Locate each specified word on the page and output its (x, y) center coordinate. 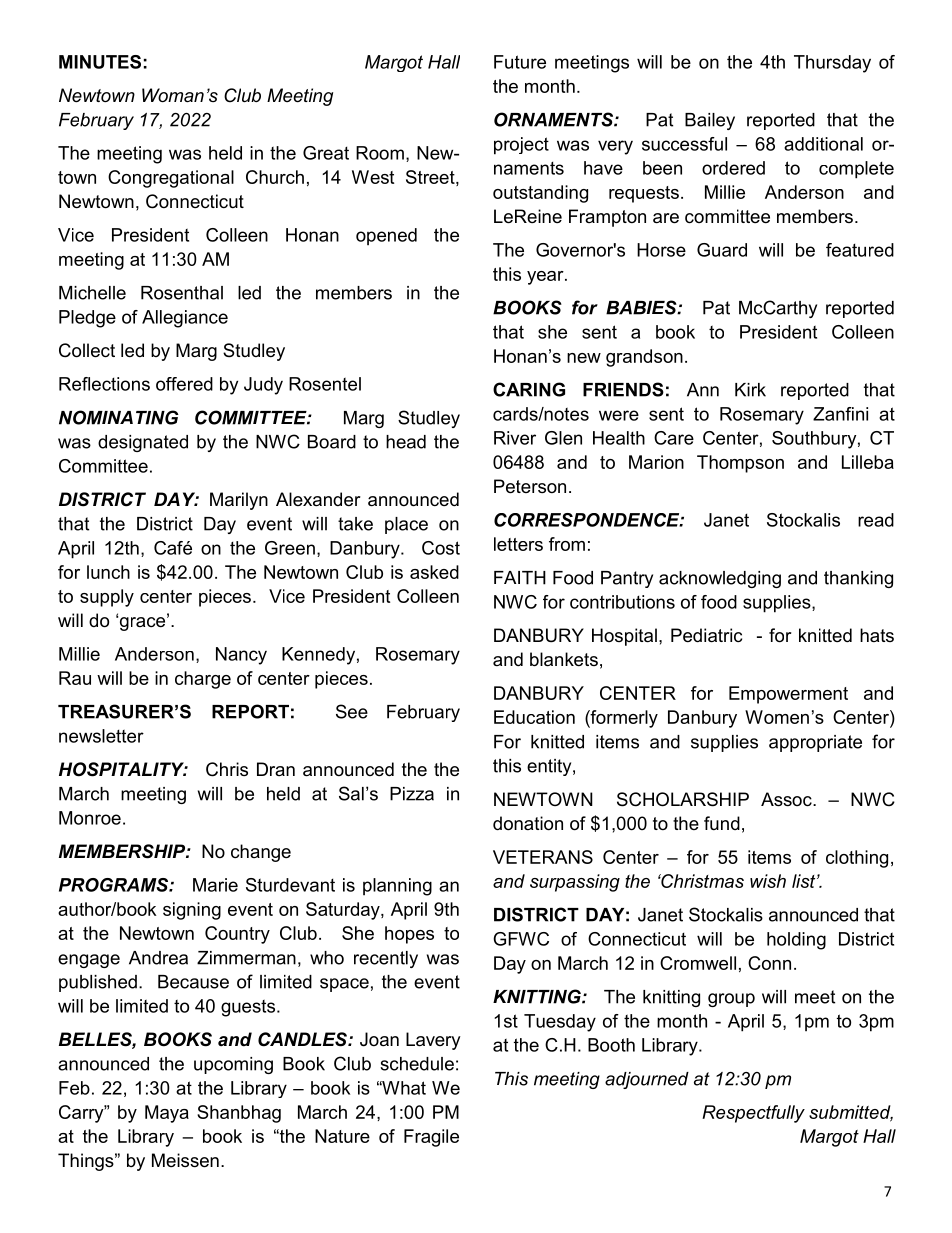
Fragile (431, 1138)
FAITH (520, 578)
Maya (167, 1114)
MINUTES (100, 62)
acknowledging (720, 579)
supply (107, 598)
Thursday (832, 64)
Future (520, 62)
